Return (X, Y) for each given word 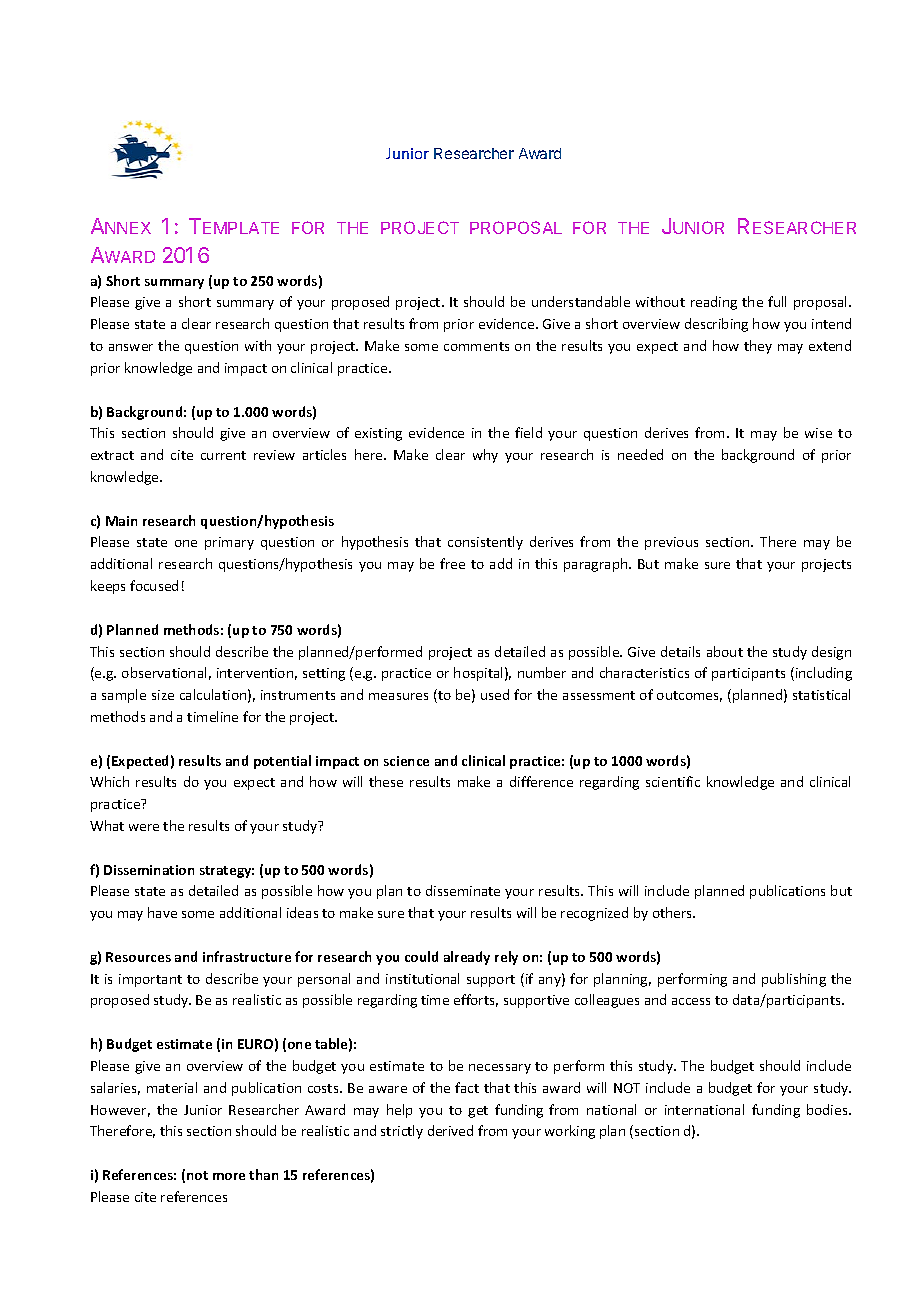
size (163, 695)
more (229, 1176)
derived (450, 1130)
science (406, 761)
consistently (485, 543)
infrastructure (247, 956)
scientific (673, 781)
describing (716, 325)
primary (229, 543)
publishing (794, 980)
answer (131, 347)
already (467, 958)
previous (671, 543)
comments (476, 346)
